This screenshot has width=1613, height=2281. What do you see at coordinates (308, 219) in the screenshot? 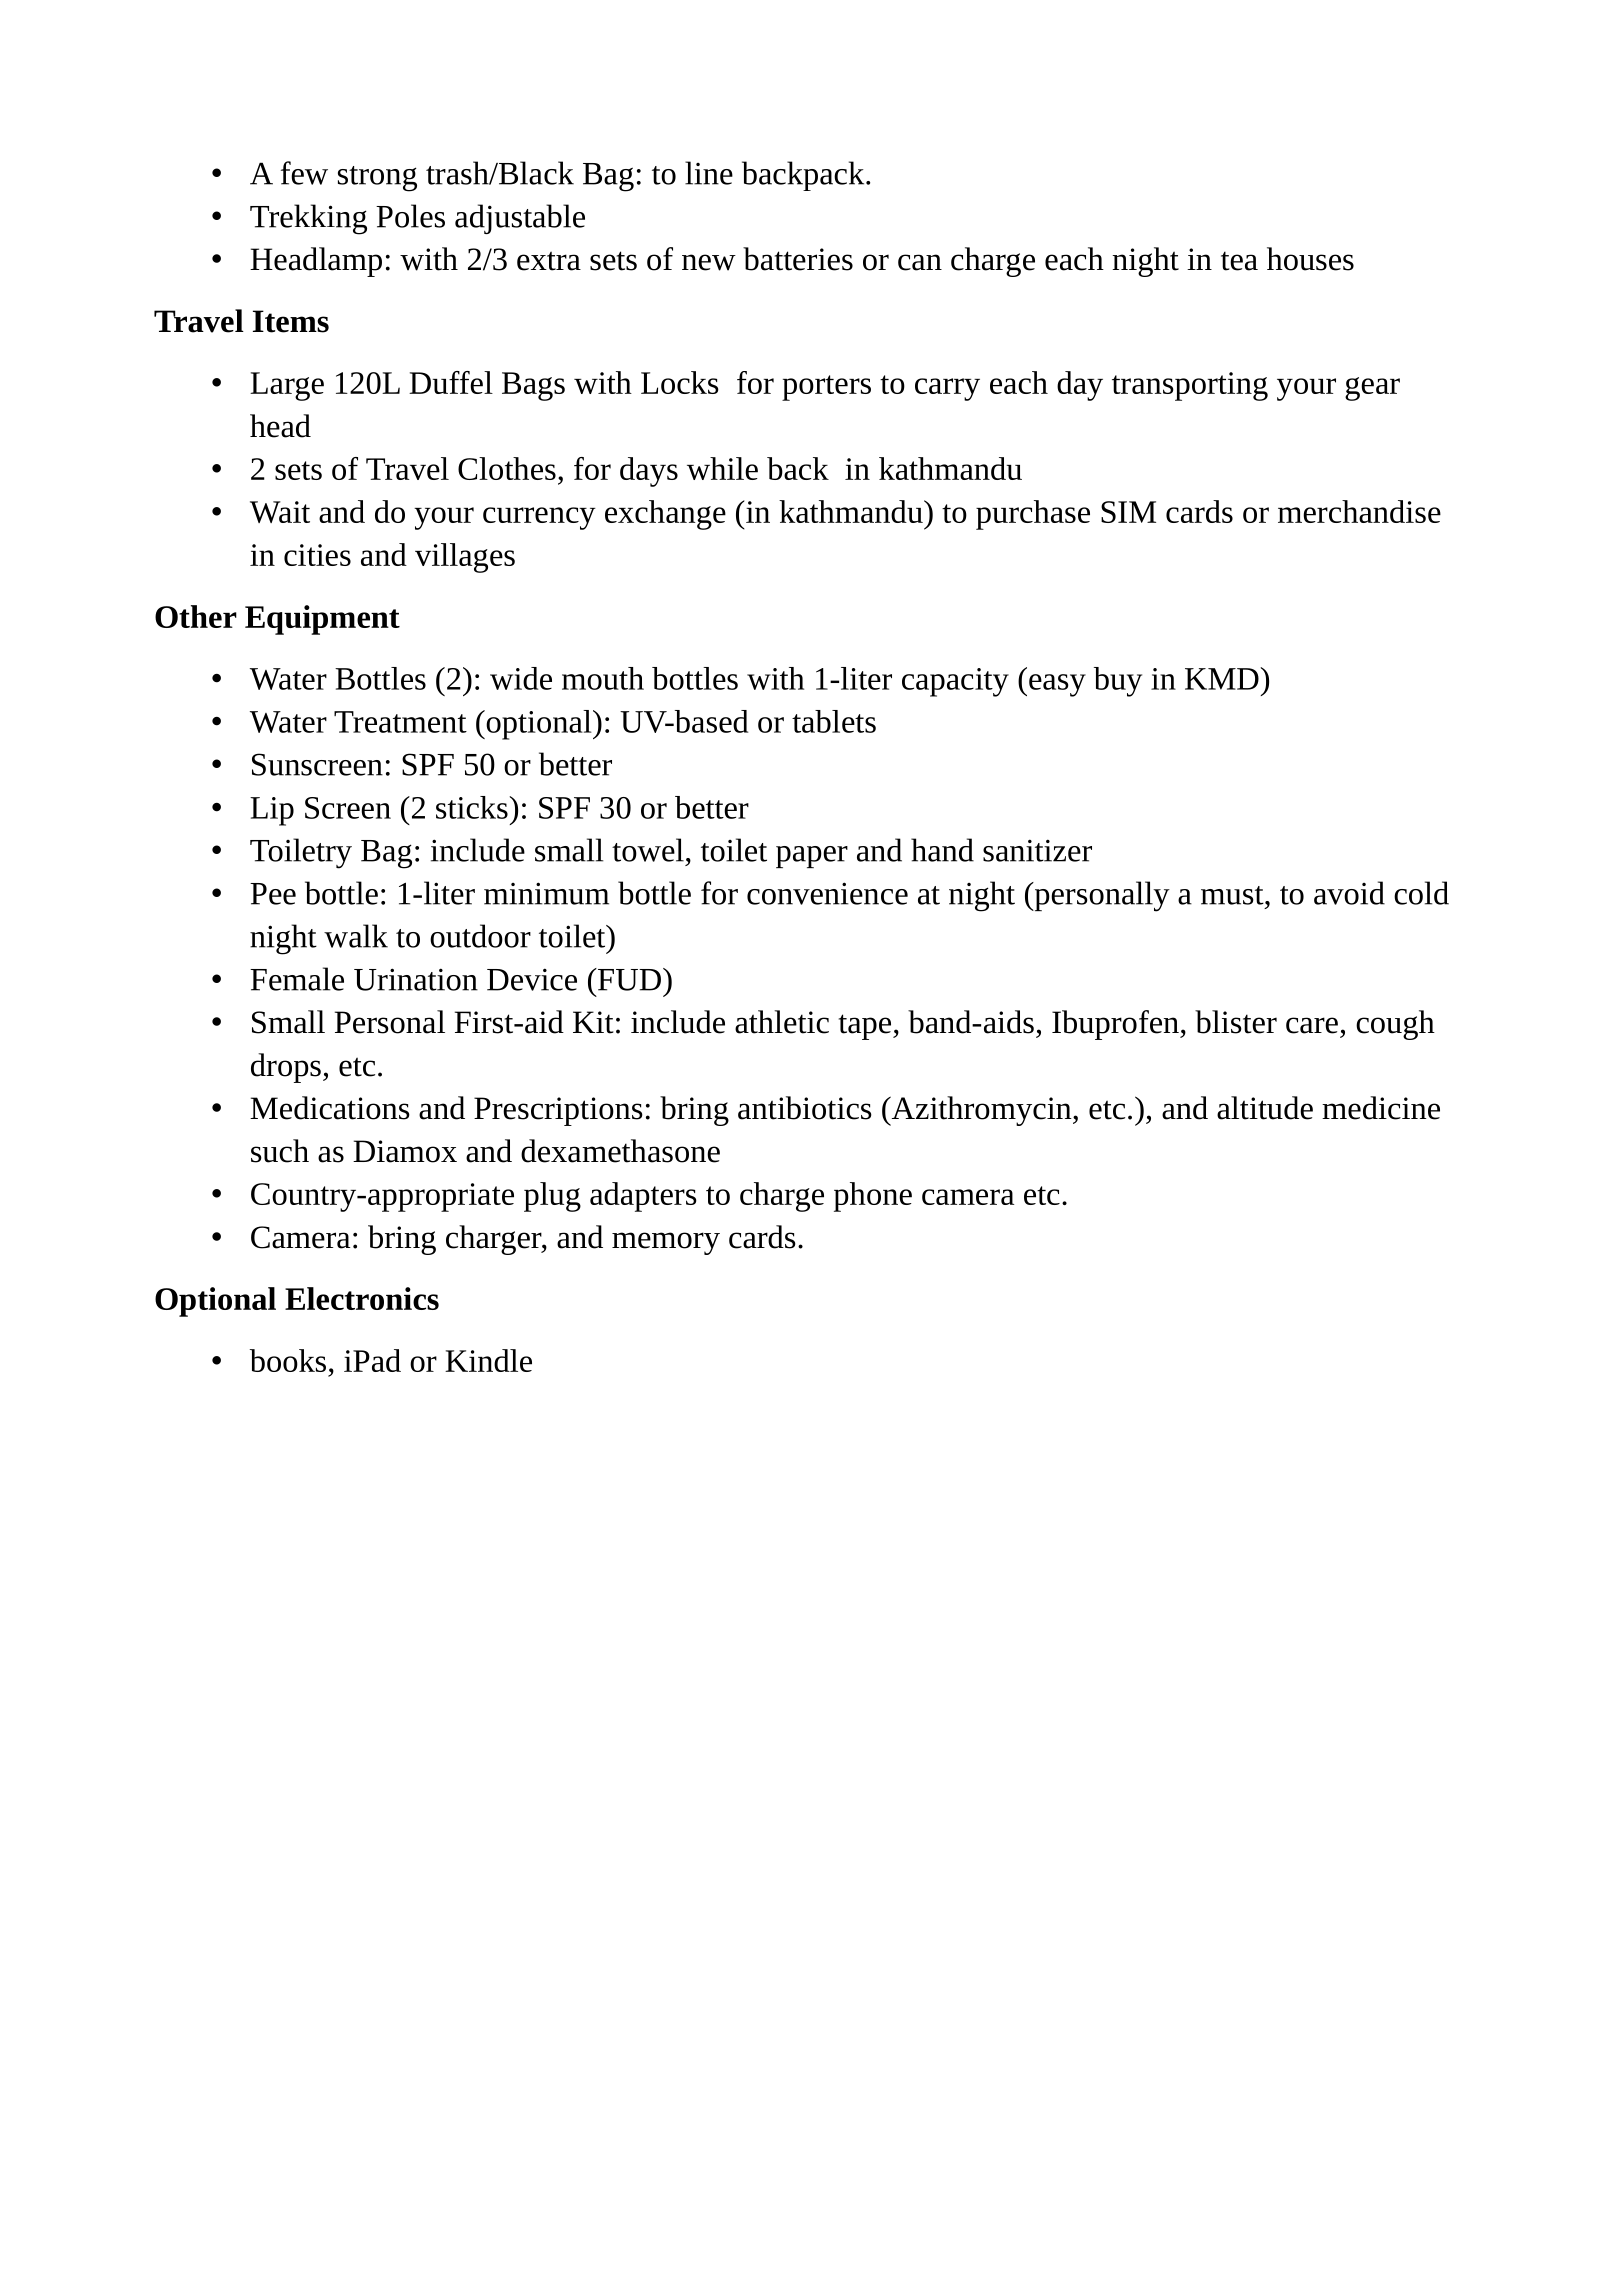
I see `Trekking` at bounding box center [308, 219].
